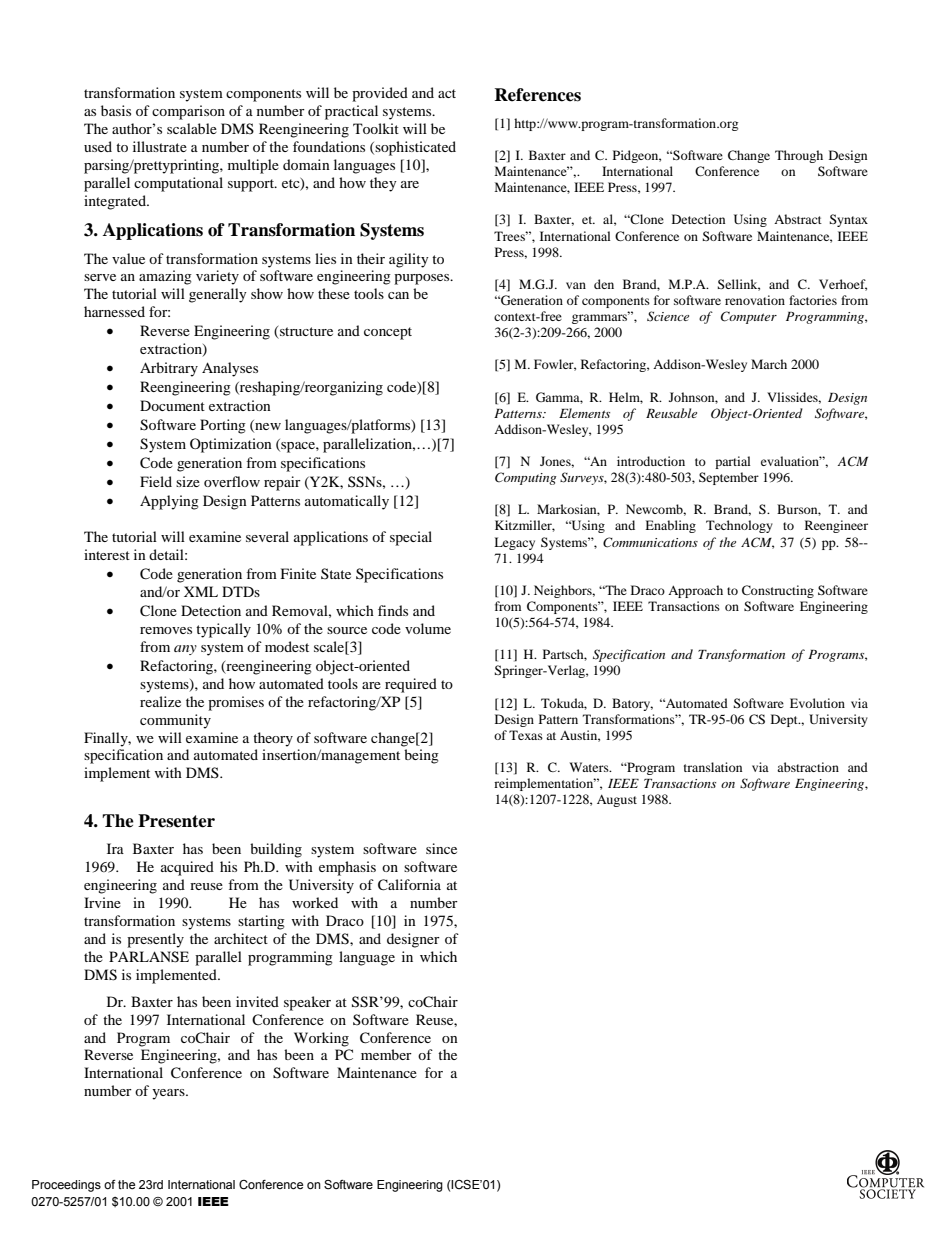 Image resolution: width=952 pixels, height=1233 pixels. I want to click on member, so click(386, 1054).
